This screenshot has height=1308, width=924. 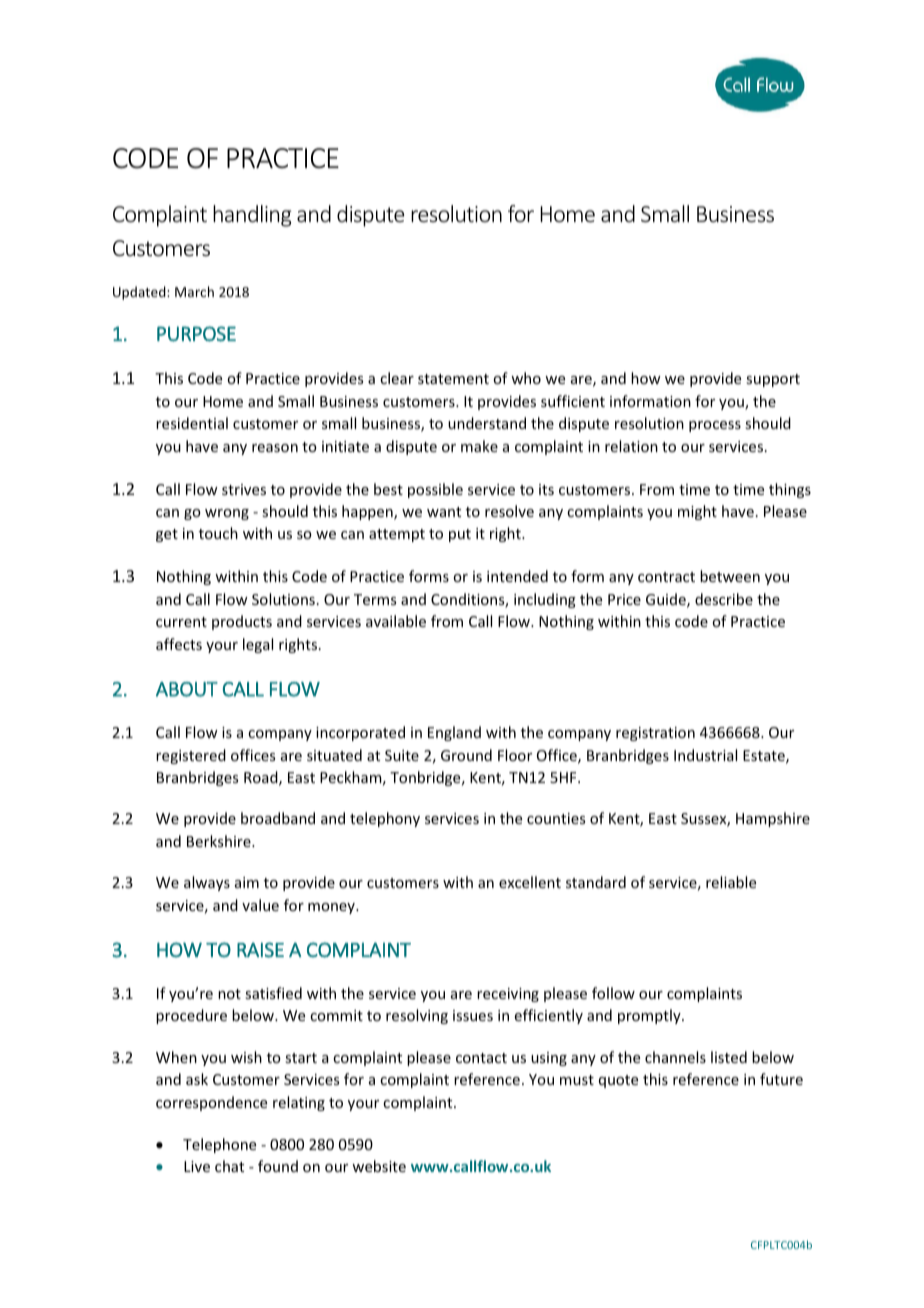 What do you see at coordinates (260, 905) in the screenshot?
I see `value` at bounding box center [260, 905].
